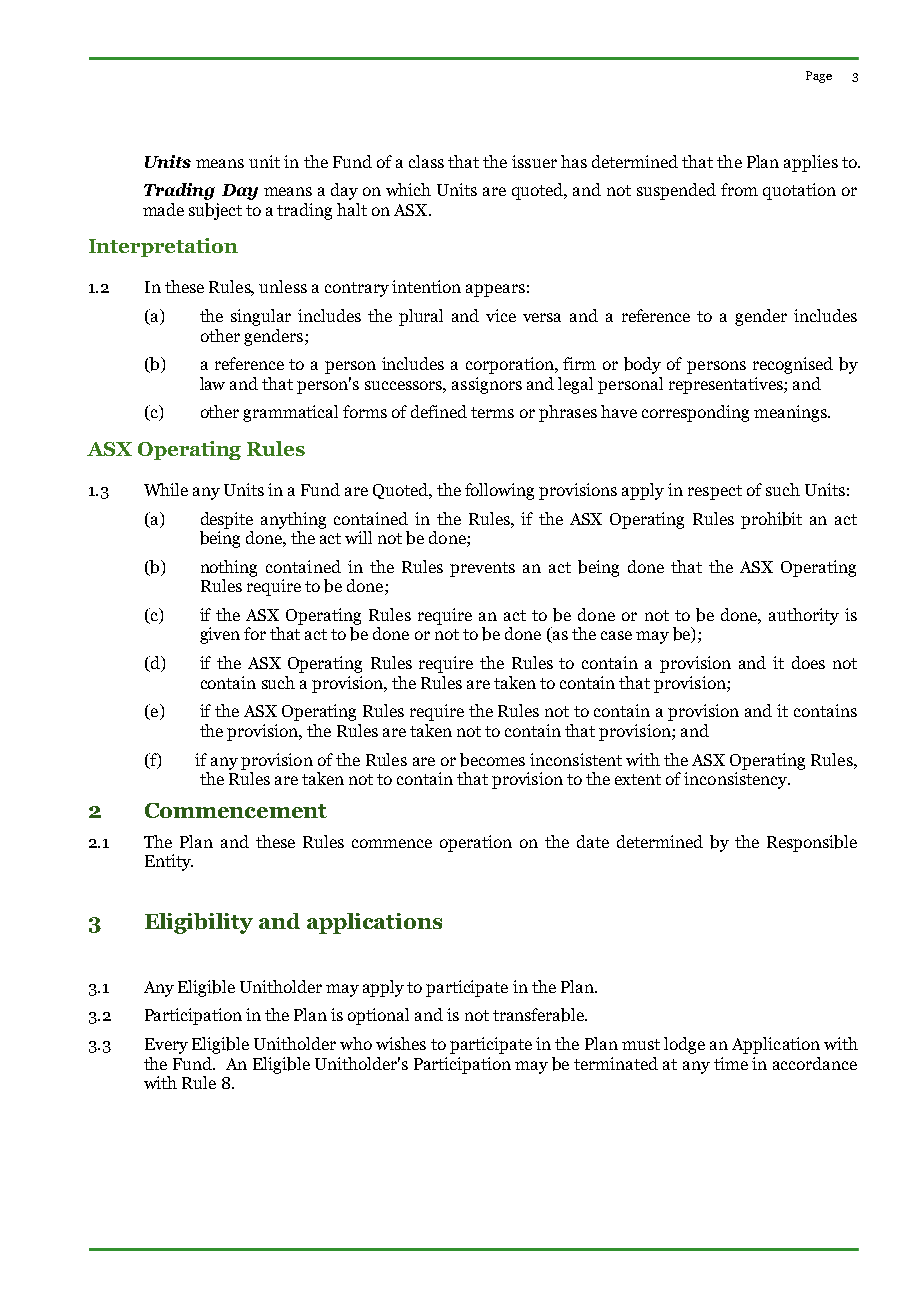 The width and height of the screenshot is (924, 1308). What do you see at coordinates (215, 211) in the screenshot?
I see `subject` at bounding box center [215, 211].
